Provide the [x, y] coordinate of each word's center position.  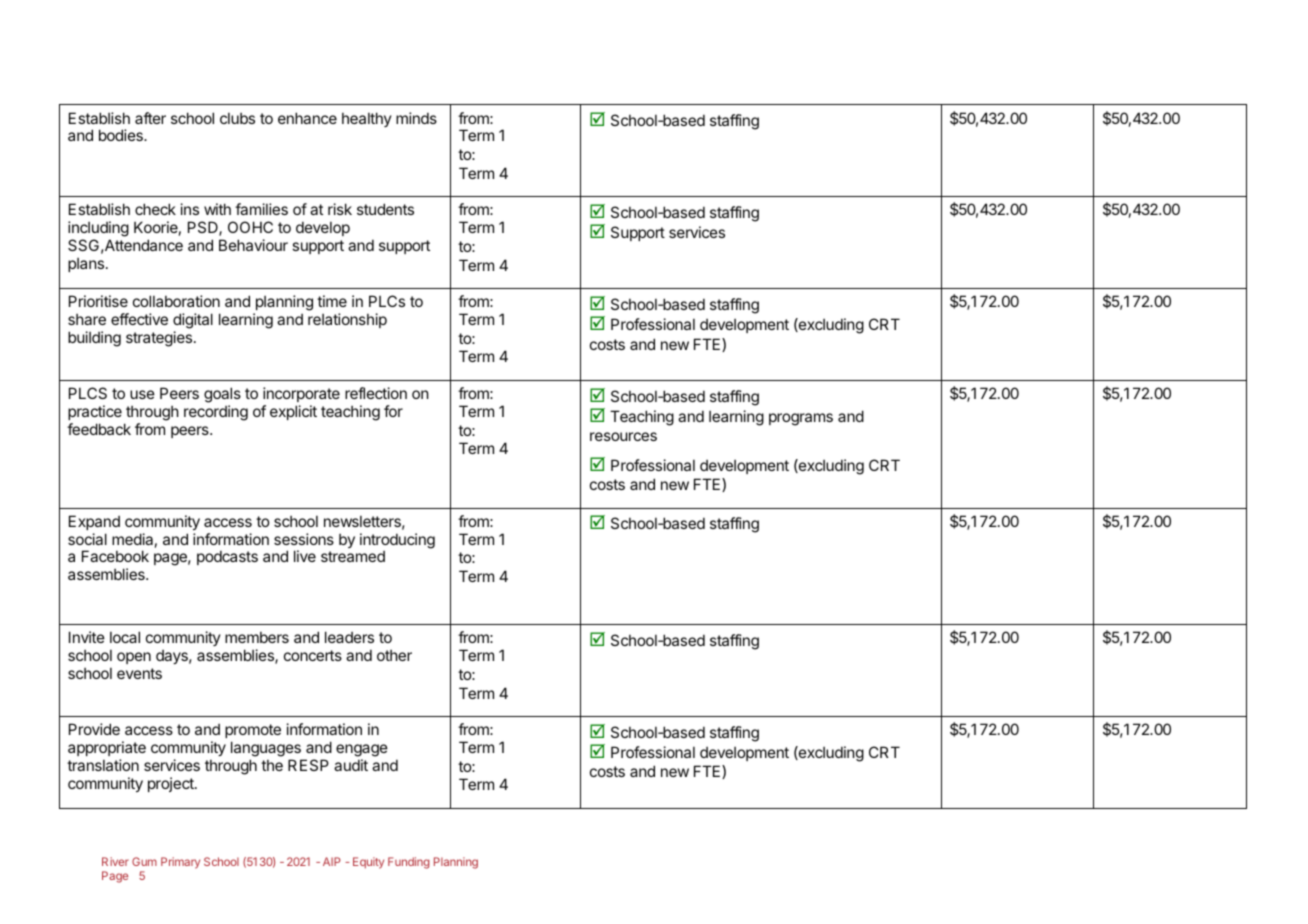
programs [801, 419]
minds [416, 118]
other [394, 655]
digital [193, 322]
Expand [94, 522]
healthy [367, 119]
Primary [180, 863]
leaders [349, 637]
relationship [347, 320]
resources [623, 436]
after [150, 118]
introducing [397, 541]
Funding [409, 863]
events [139, 673]
